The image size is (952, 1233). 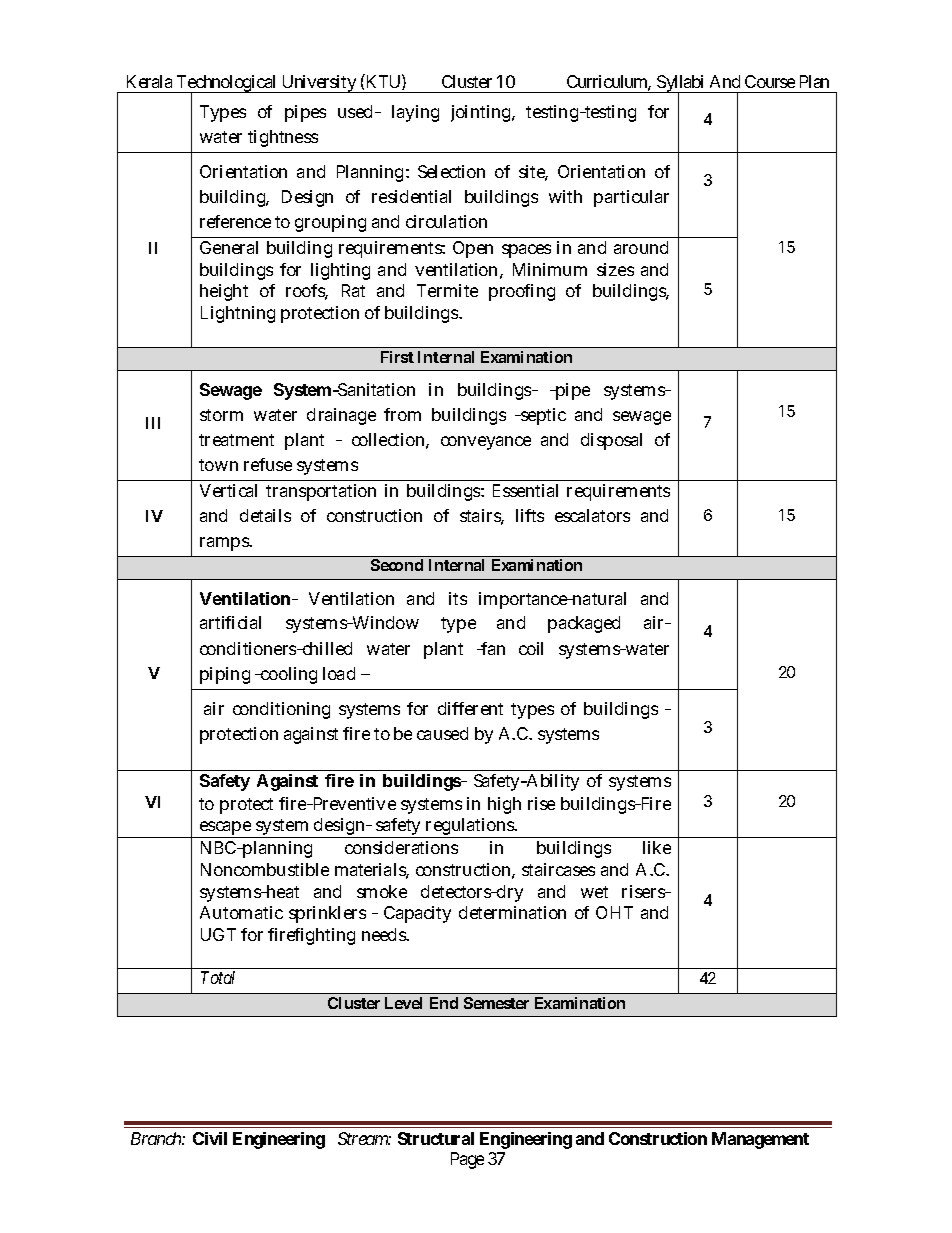 I want to click on like, so click(x=657, y=847).
